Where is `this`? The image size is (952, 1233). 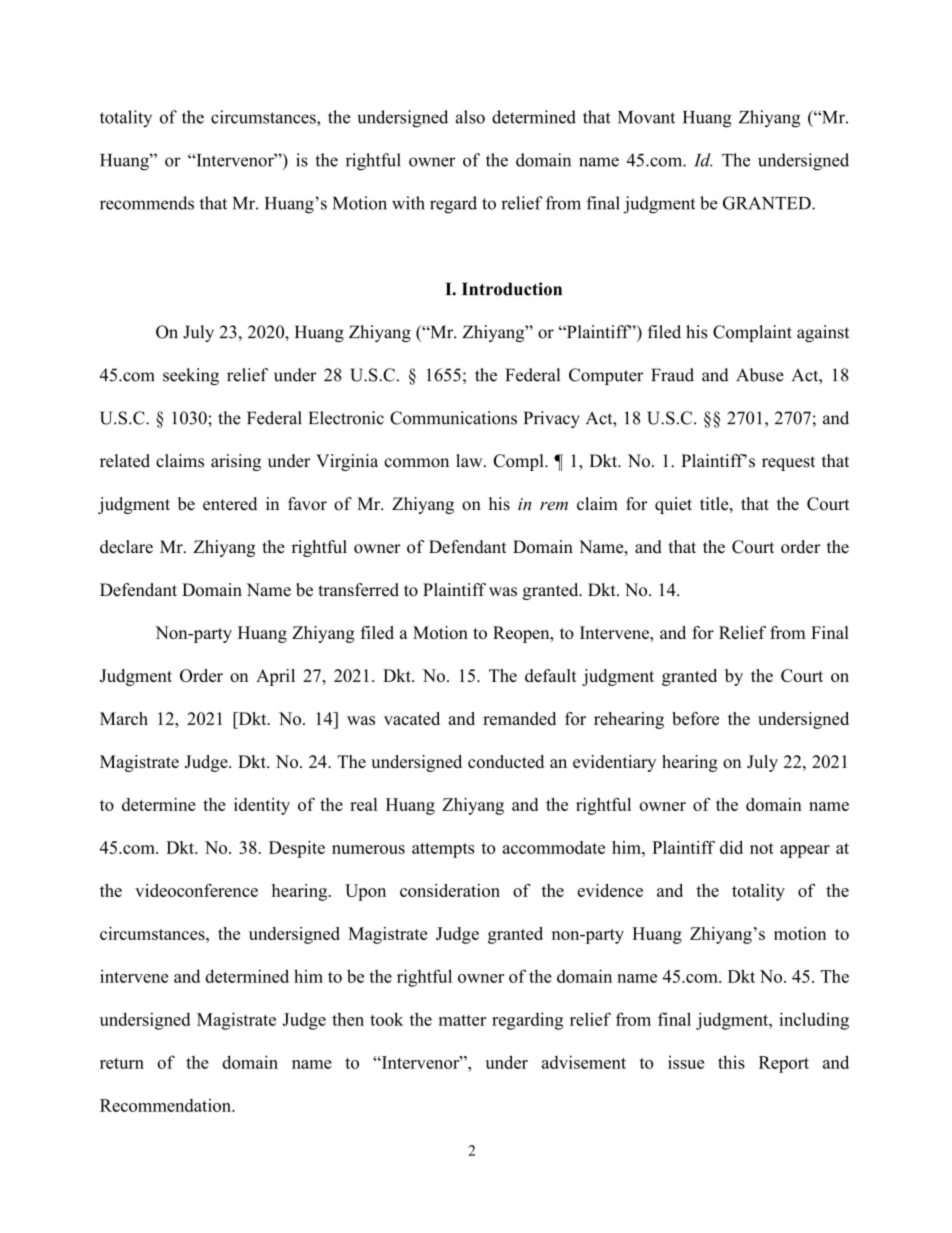
this is located at coordinates (731, 1062).
